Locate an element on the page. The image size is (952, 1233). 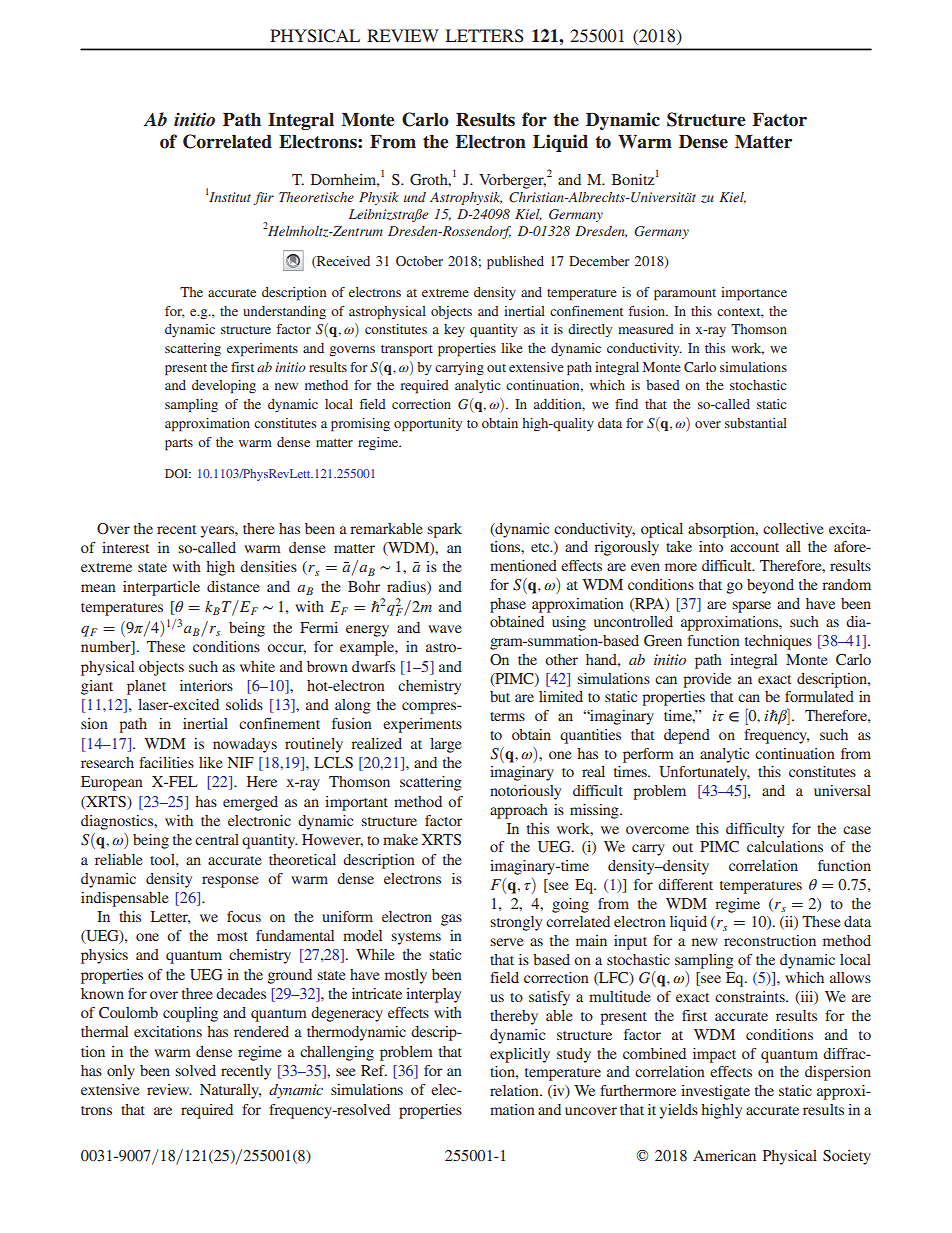
American is located at coordinates (724, 1155).
